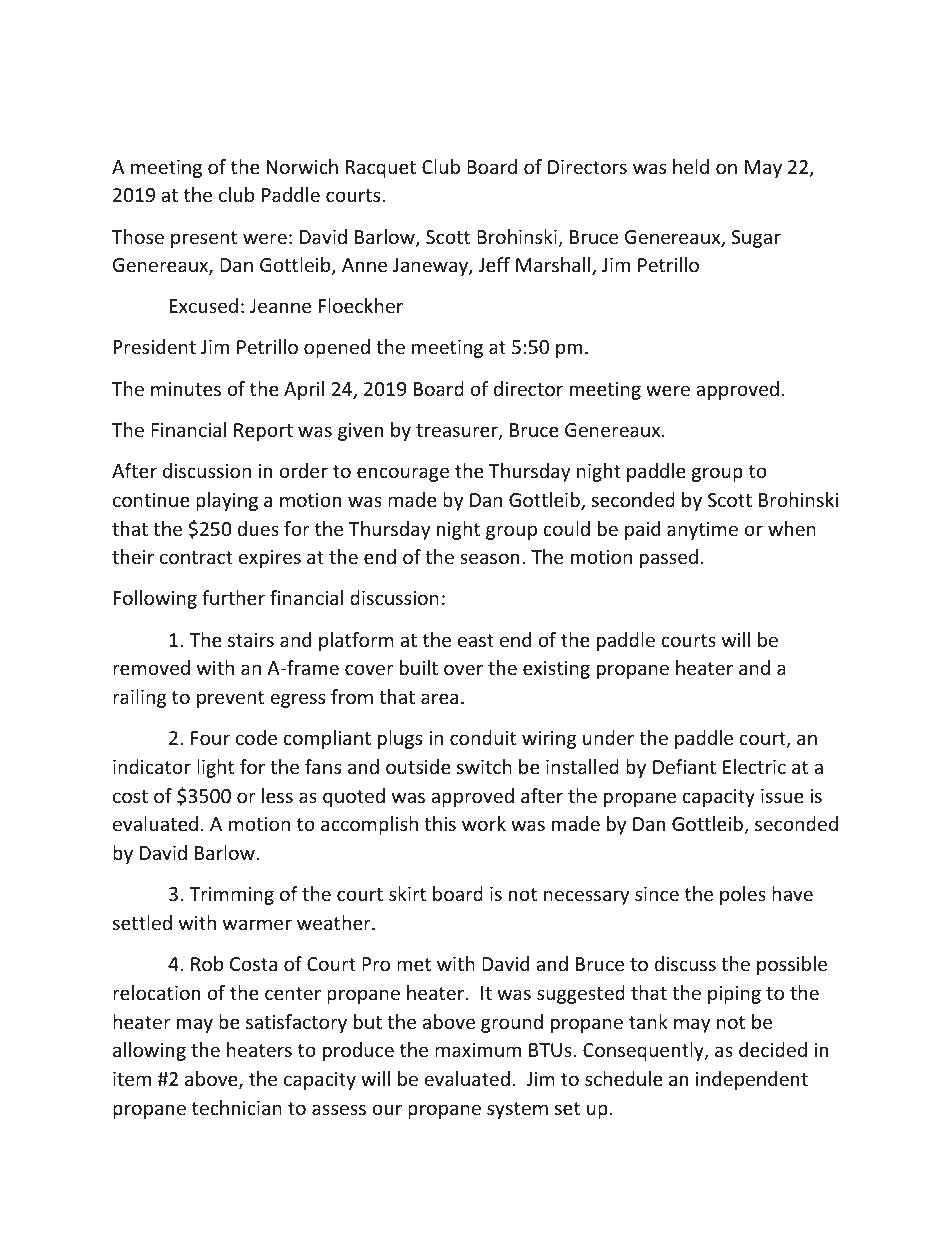 Image resolution: width=952 pixels, height=1233 pixels. Describe the element at coordinates (237, 1107) in the image. I see `technician` at that location.
